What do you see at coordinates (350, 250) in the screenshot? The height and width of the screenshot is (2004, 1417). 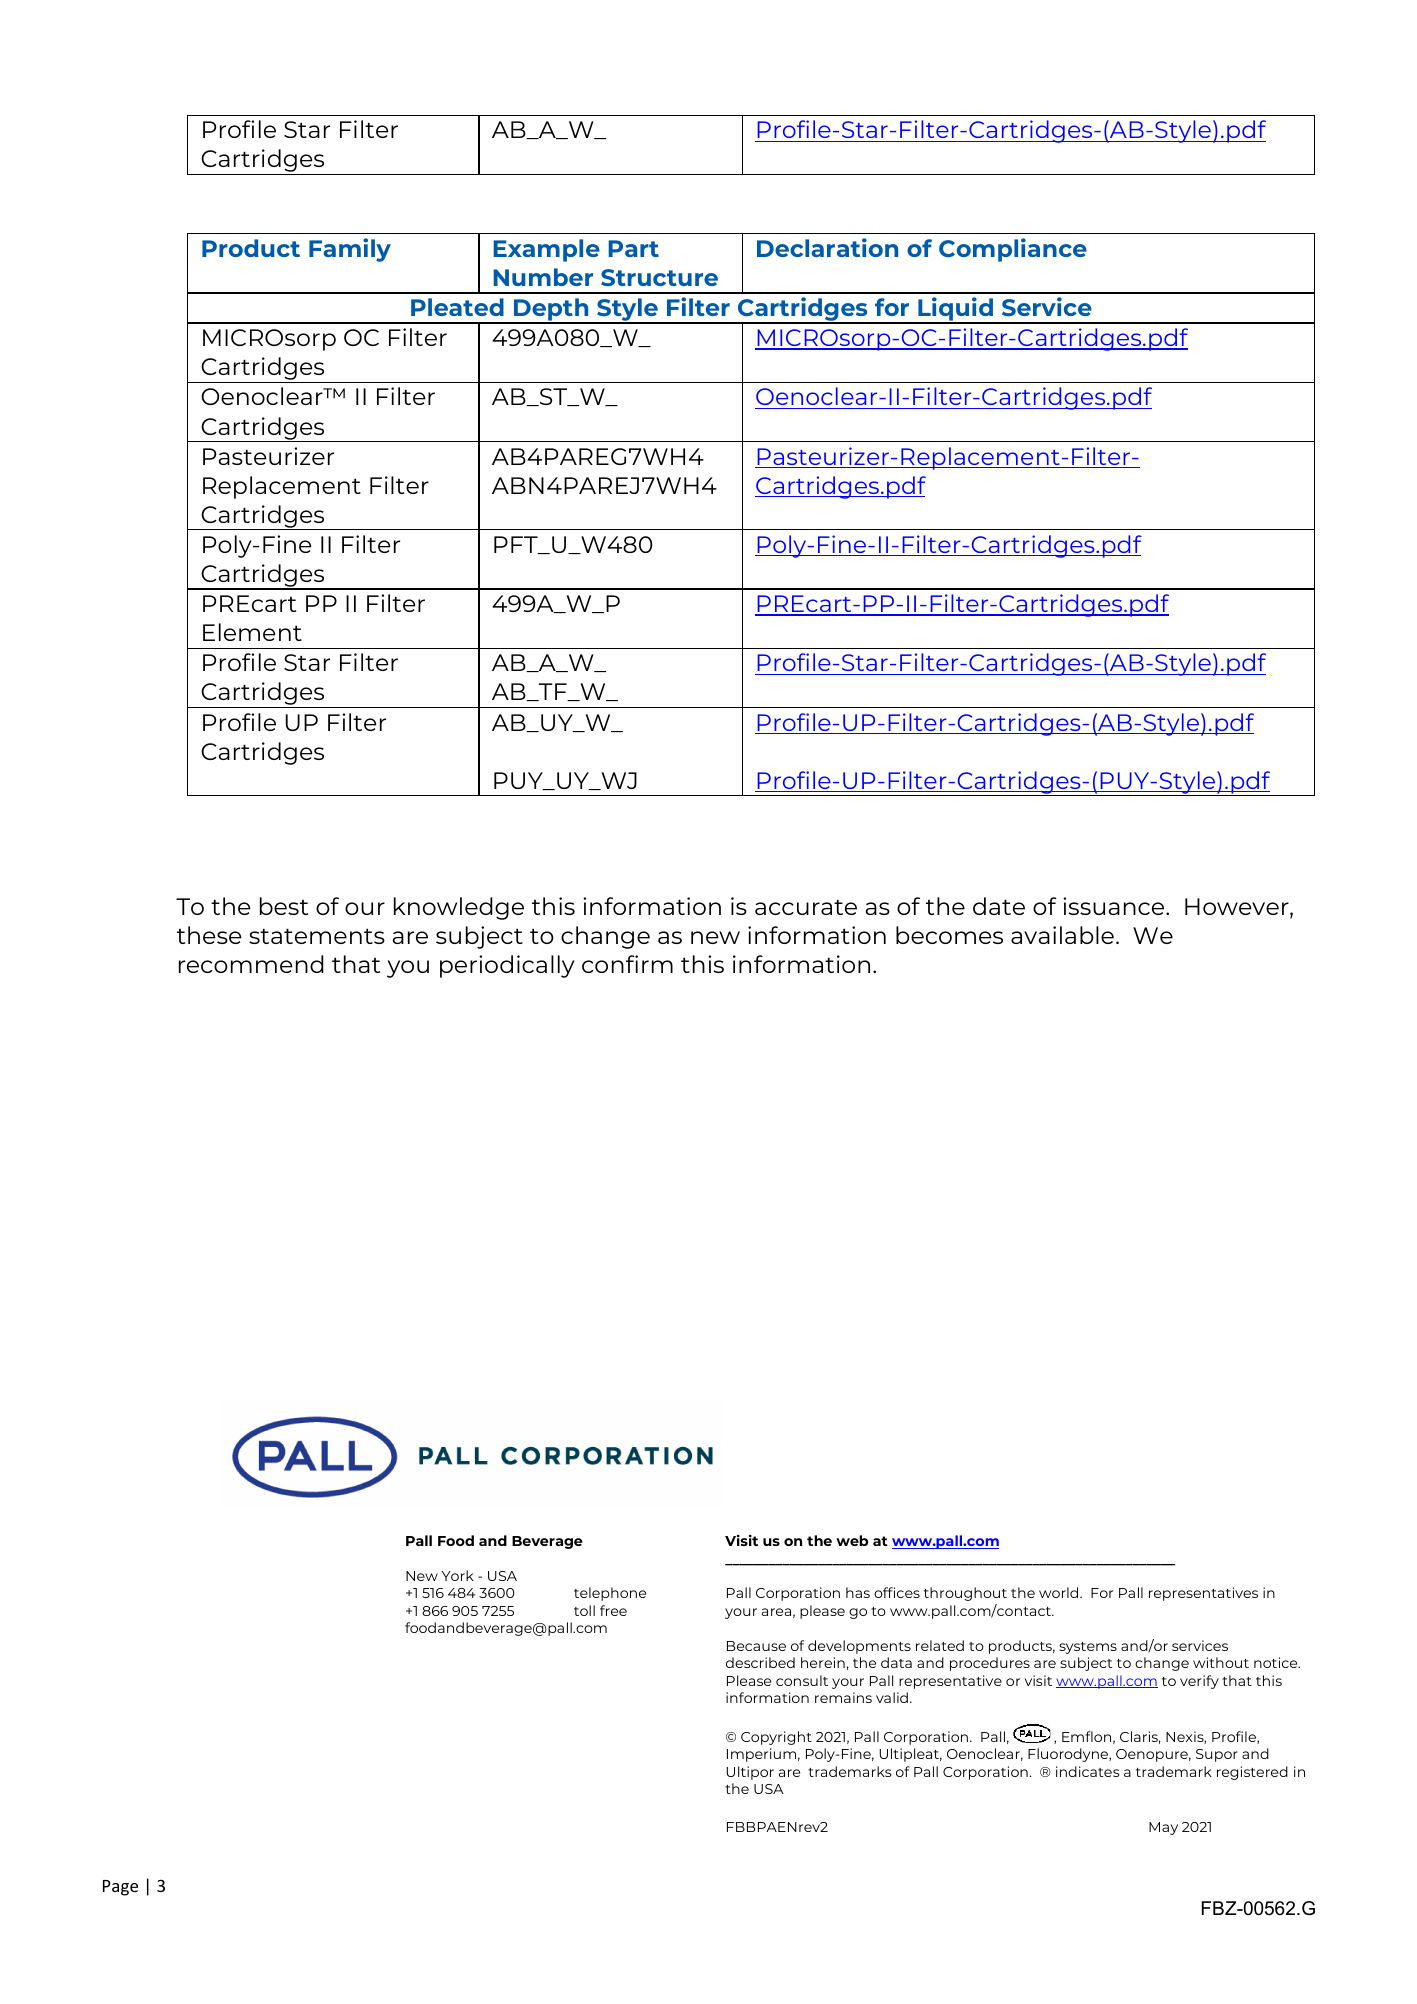 I see `Family` at bounding box center [350, 250].
